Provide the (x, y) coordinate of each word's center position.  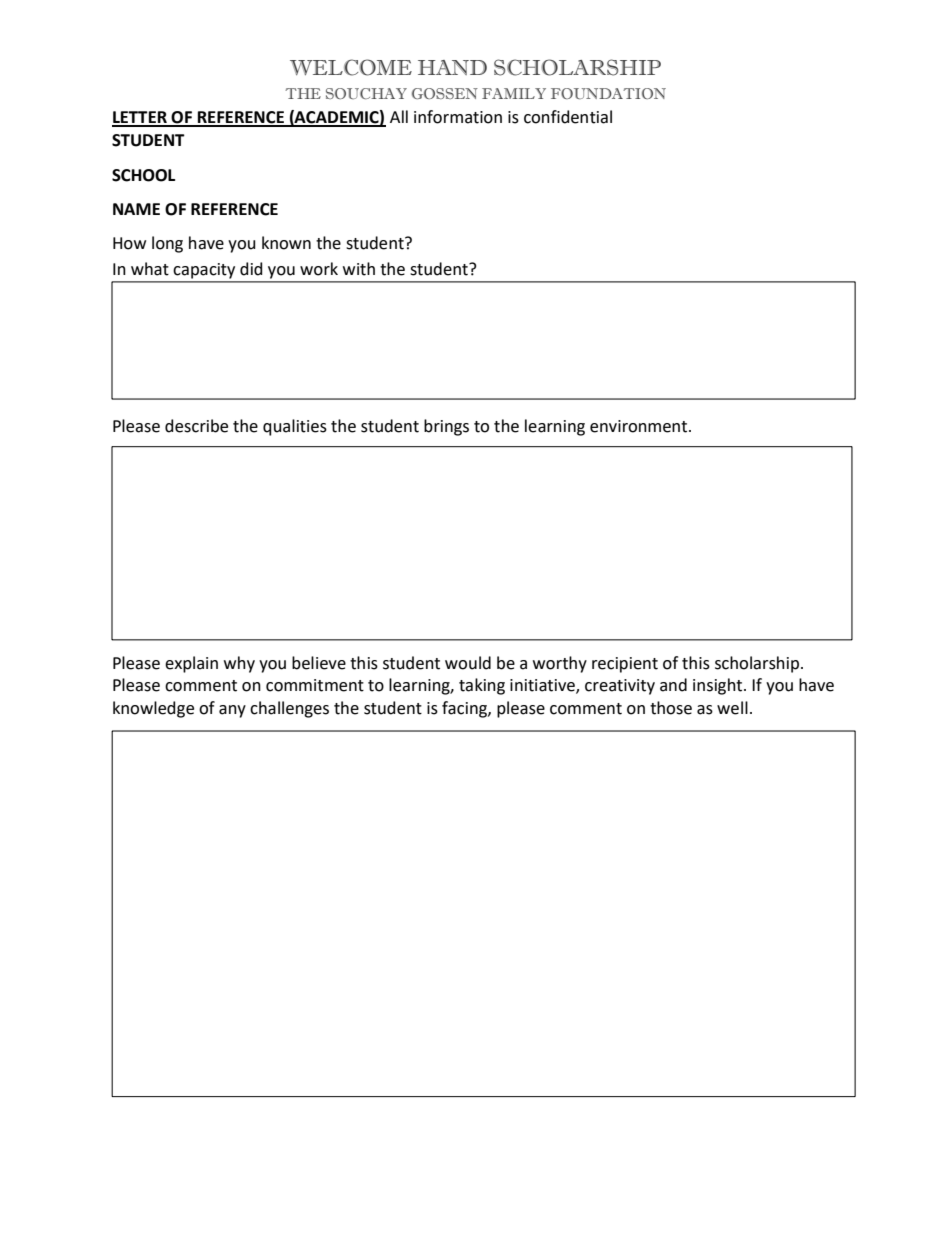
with (359, 269)
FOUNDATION (608, 93)
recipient (625, 665)
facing (465, 709)
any (232, 711)
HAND (452, 67)
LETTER (140, 118)
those (671, 708)
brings (446, 427)
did (251, 269)
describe (196, 426)
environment (640, 426)
